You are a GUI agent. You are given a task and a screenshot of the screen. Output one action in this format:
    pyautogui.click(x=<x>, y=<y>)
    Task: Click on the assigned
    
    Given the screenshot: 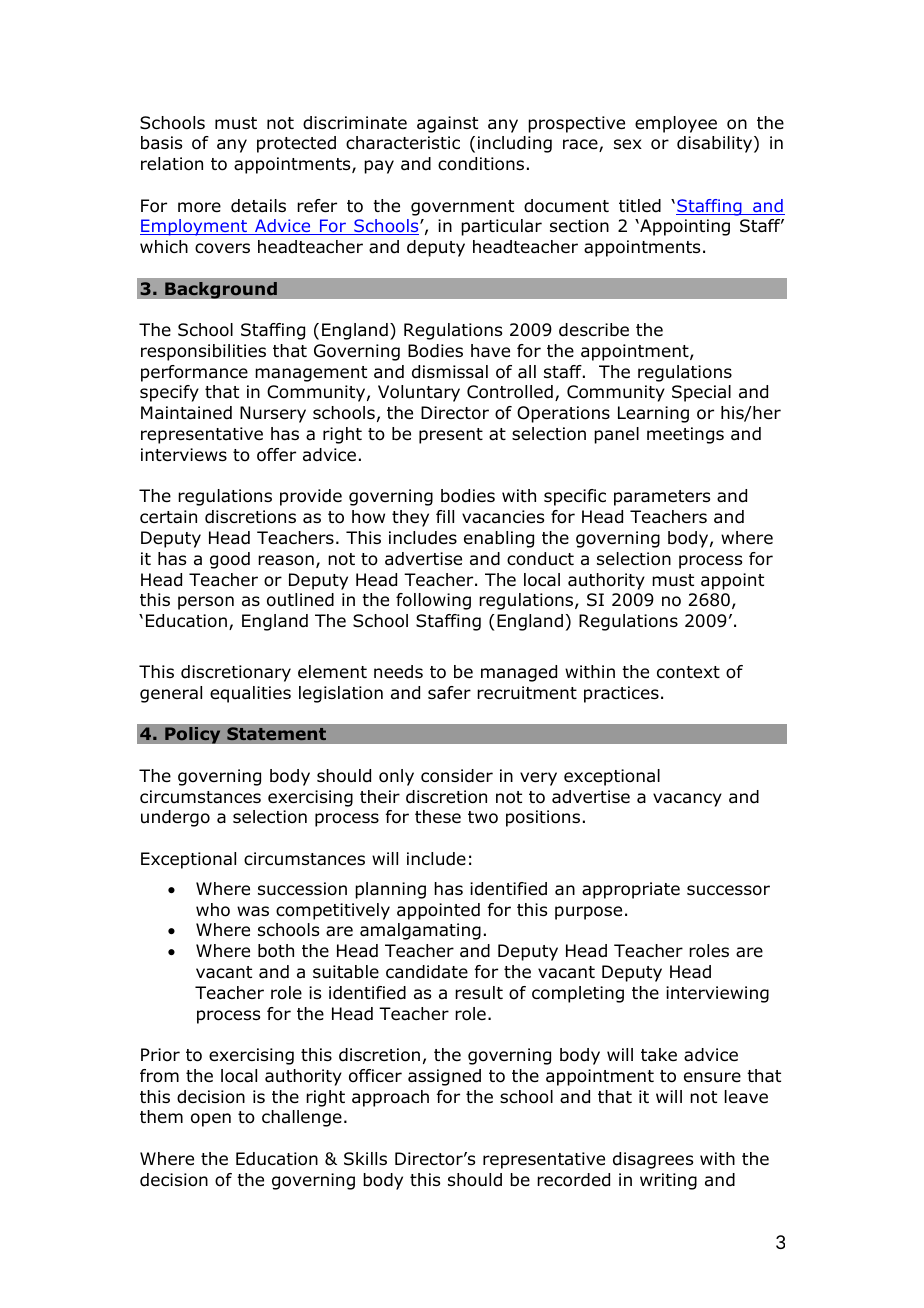 What is the action you would take?
    pyautogui.click(x=444, y=1077)
